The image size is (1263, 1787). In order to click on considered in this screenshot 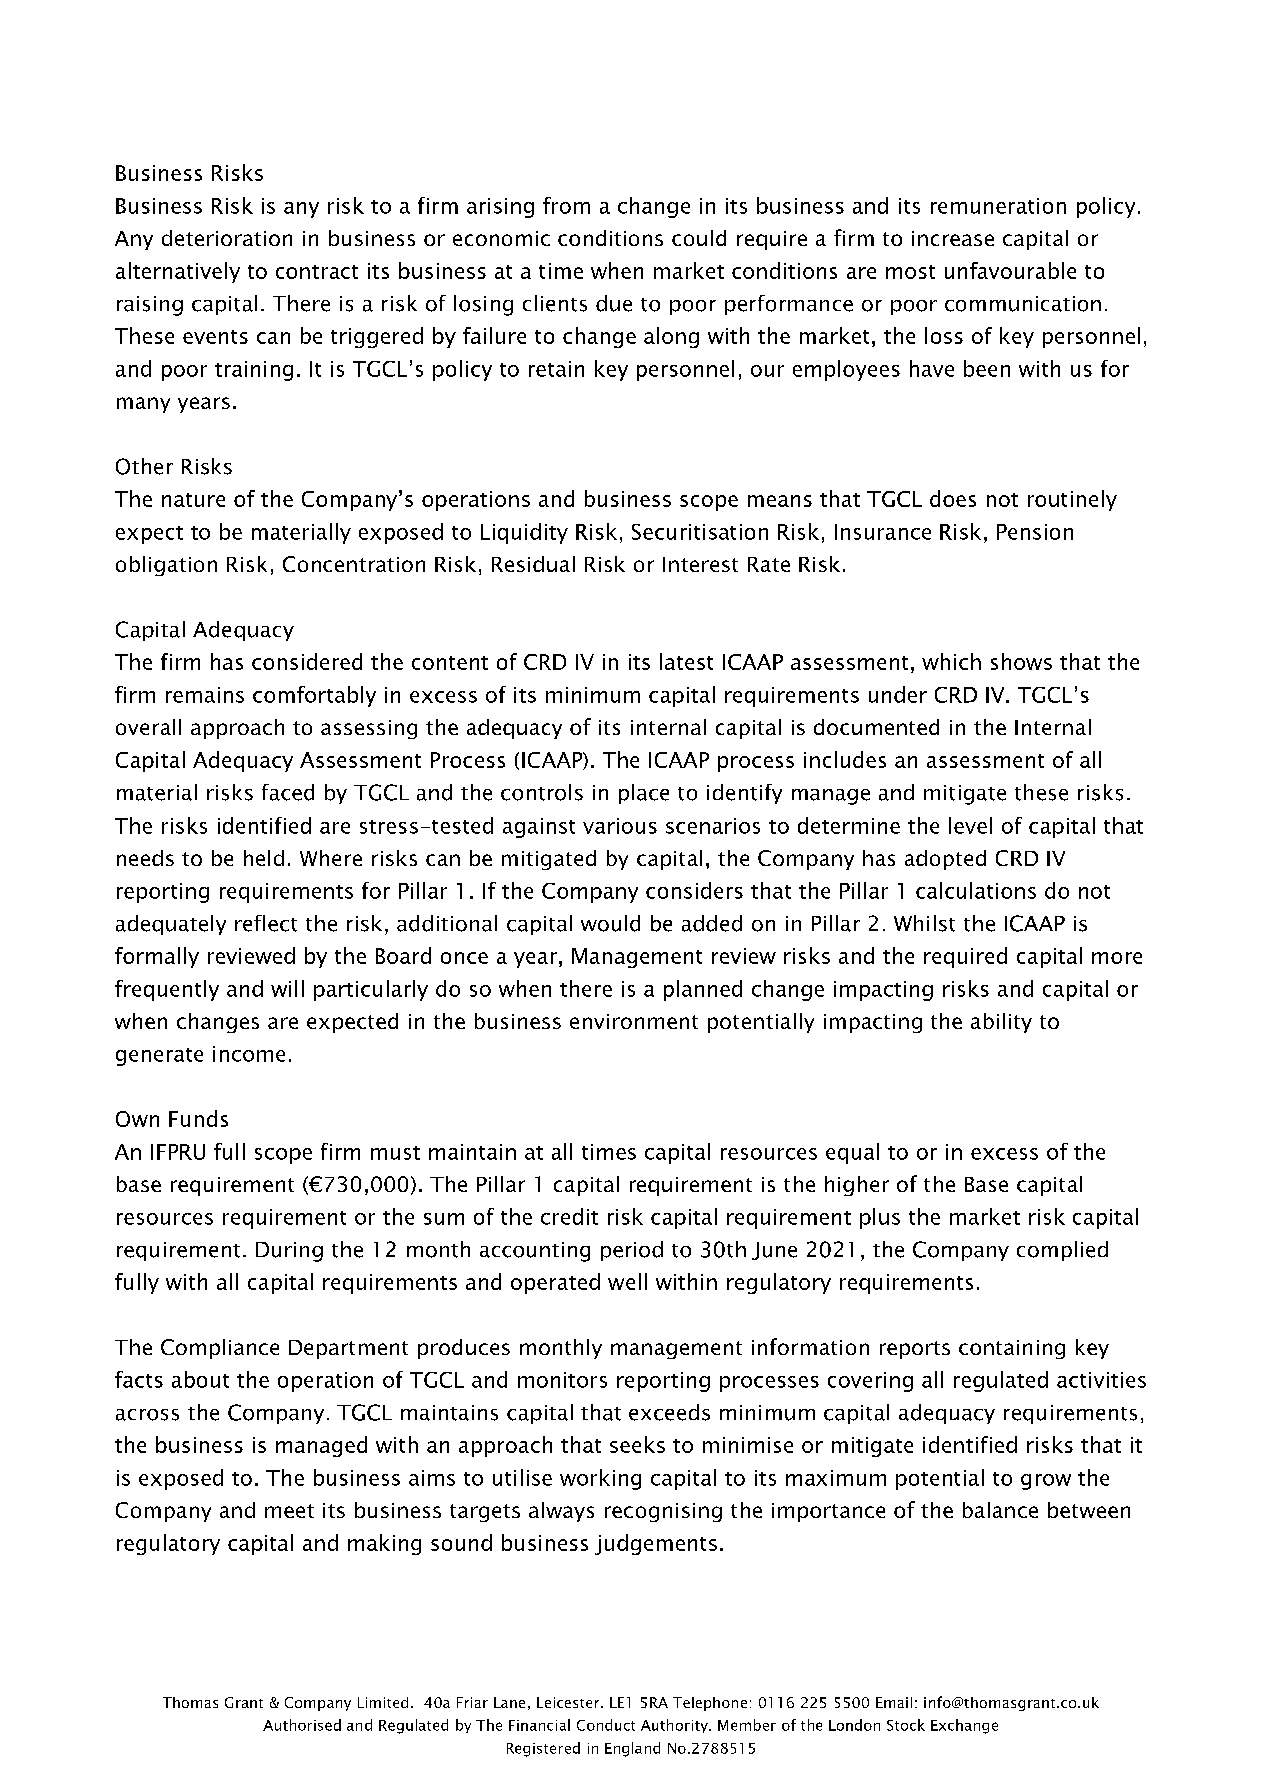, I will do `click(307, 661)`.
